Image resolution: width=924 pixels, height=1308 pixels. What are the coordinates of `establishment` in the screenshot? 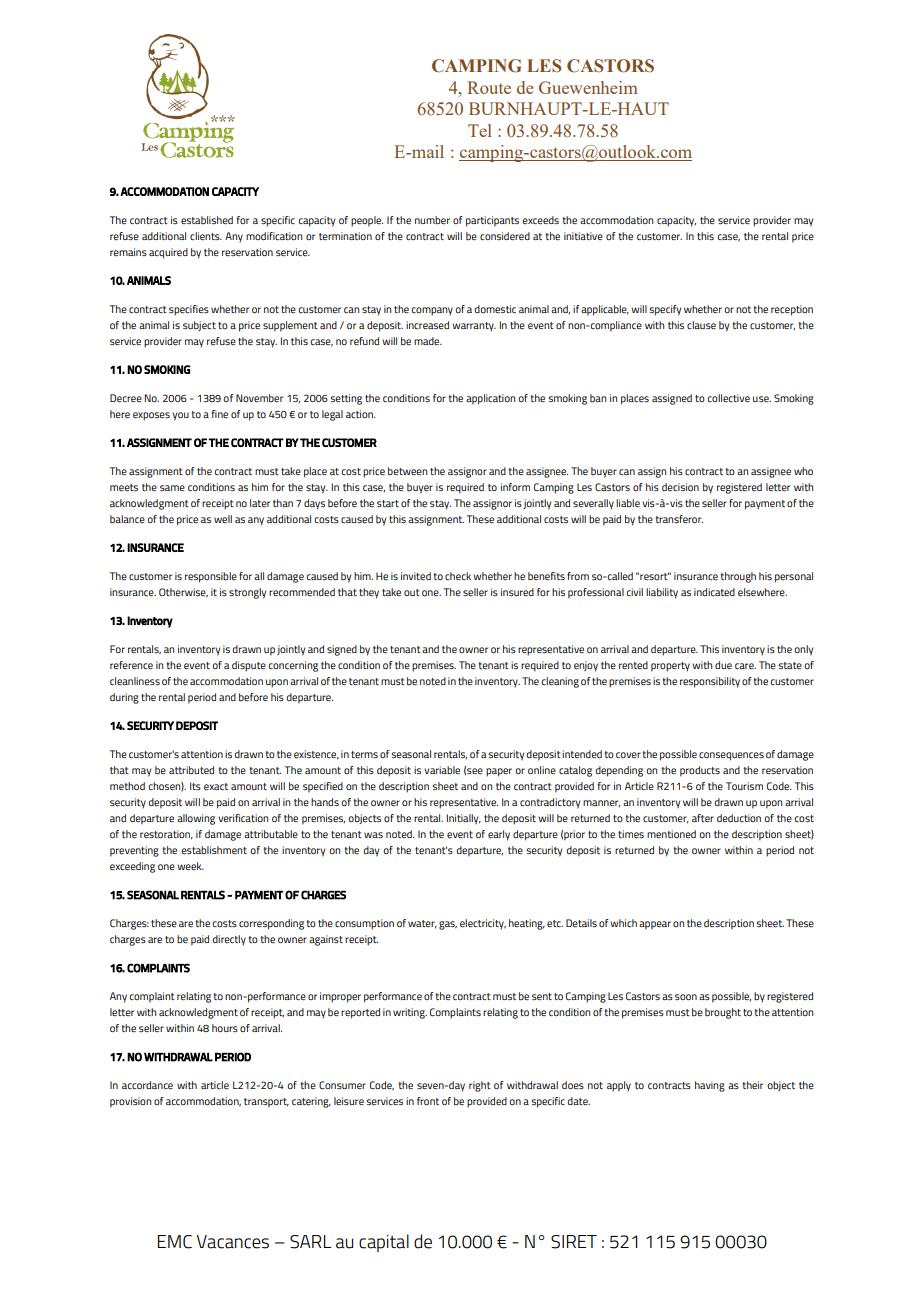 It's located at (214, 850).
